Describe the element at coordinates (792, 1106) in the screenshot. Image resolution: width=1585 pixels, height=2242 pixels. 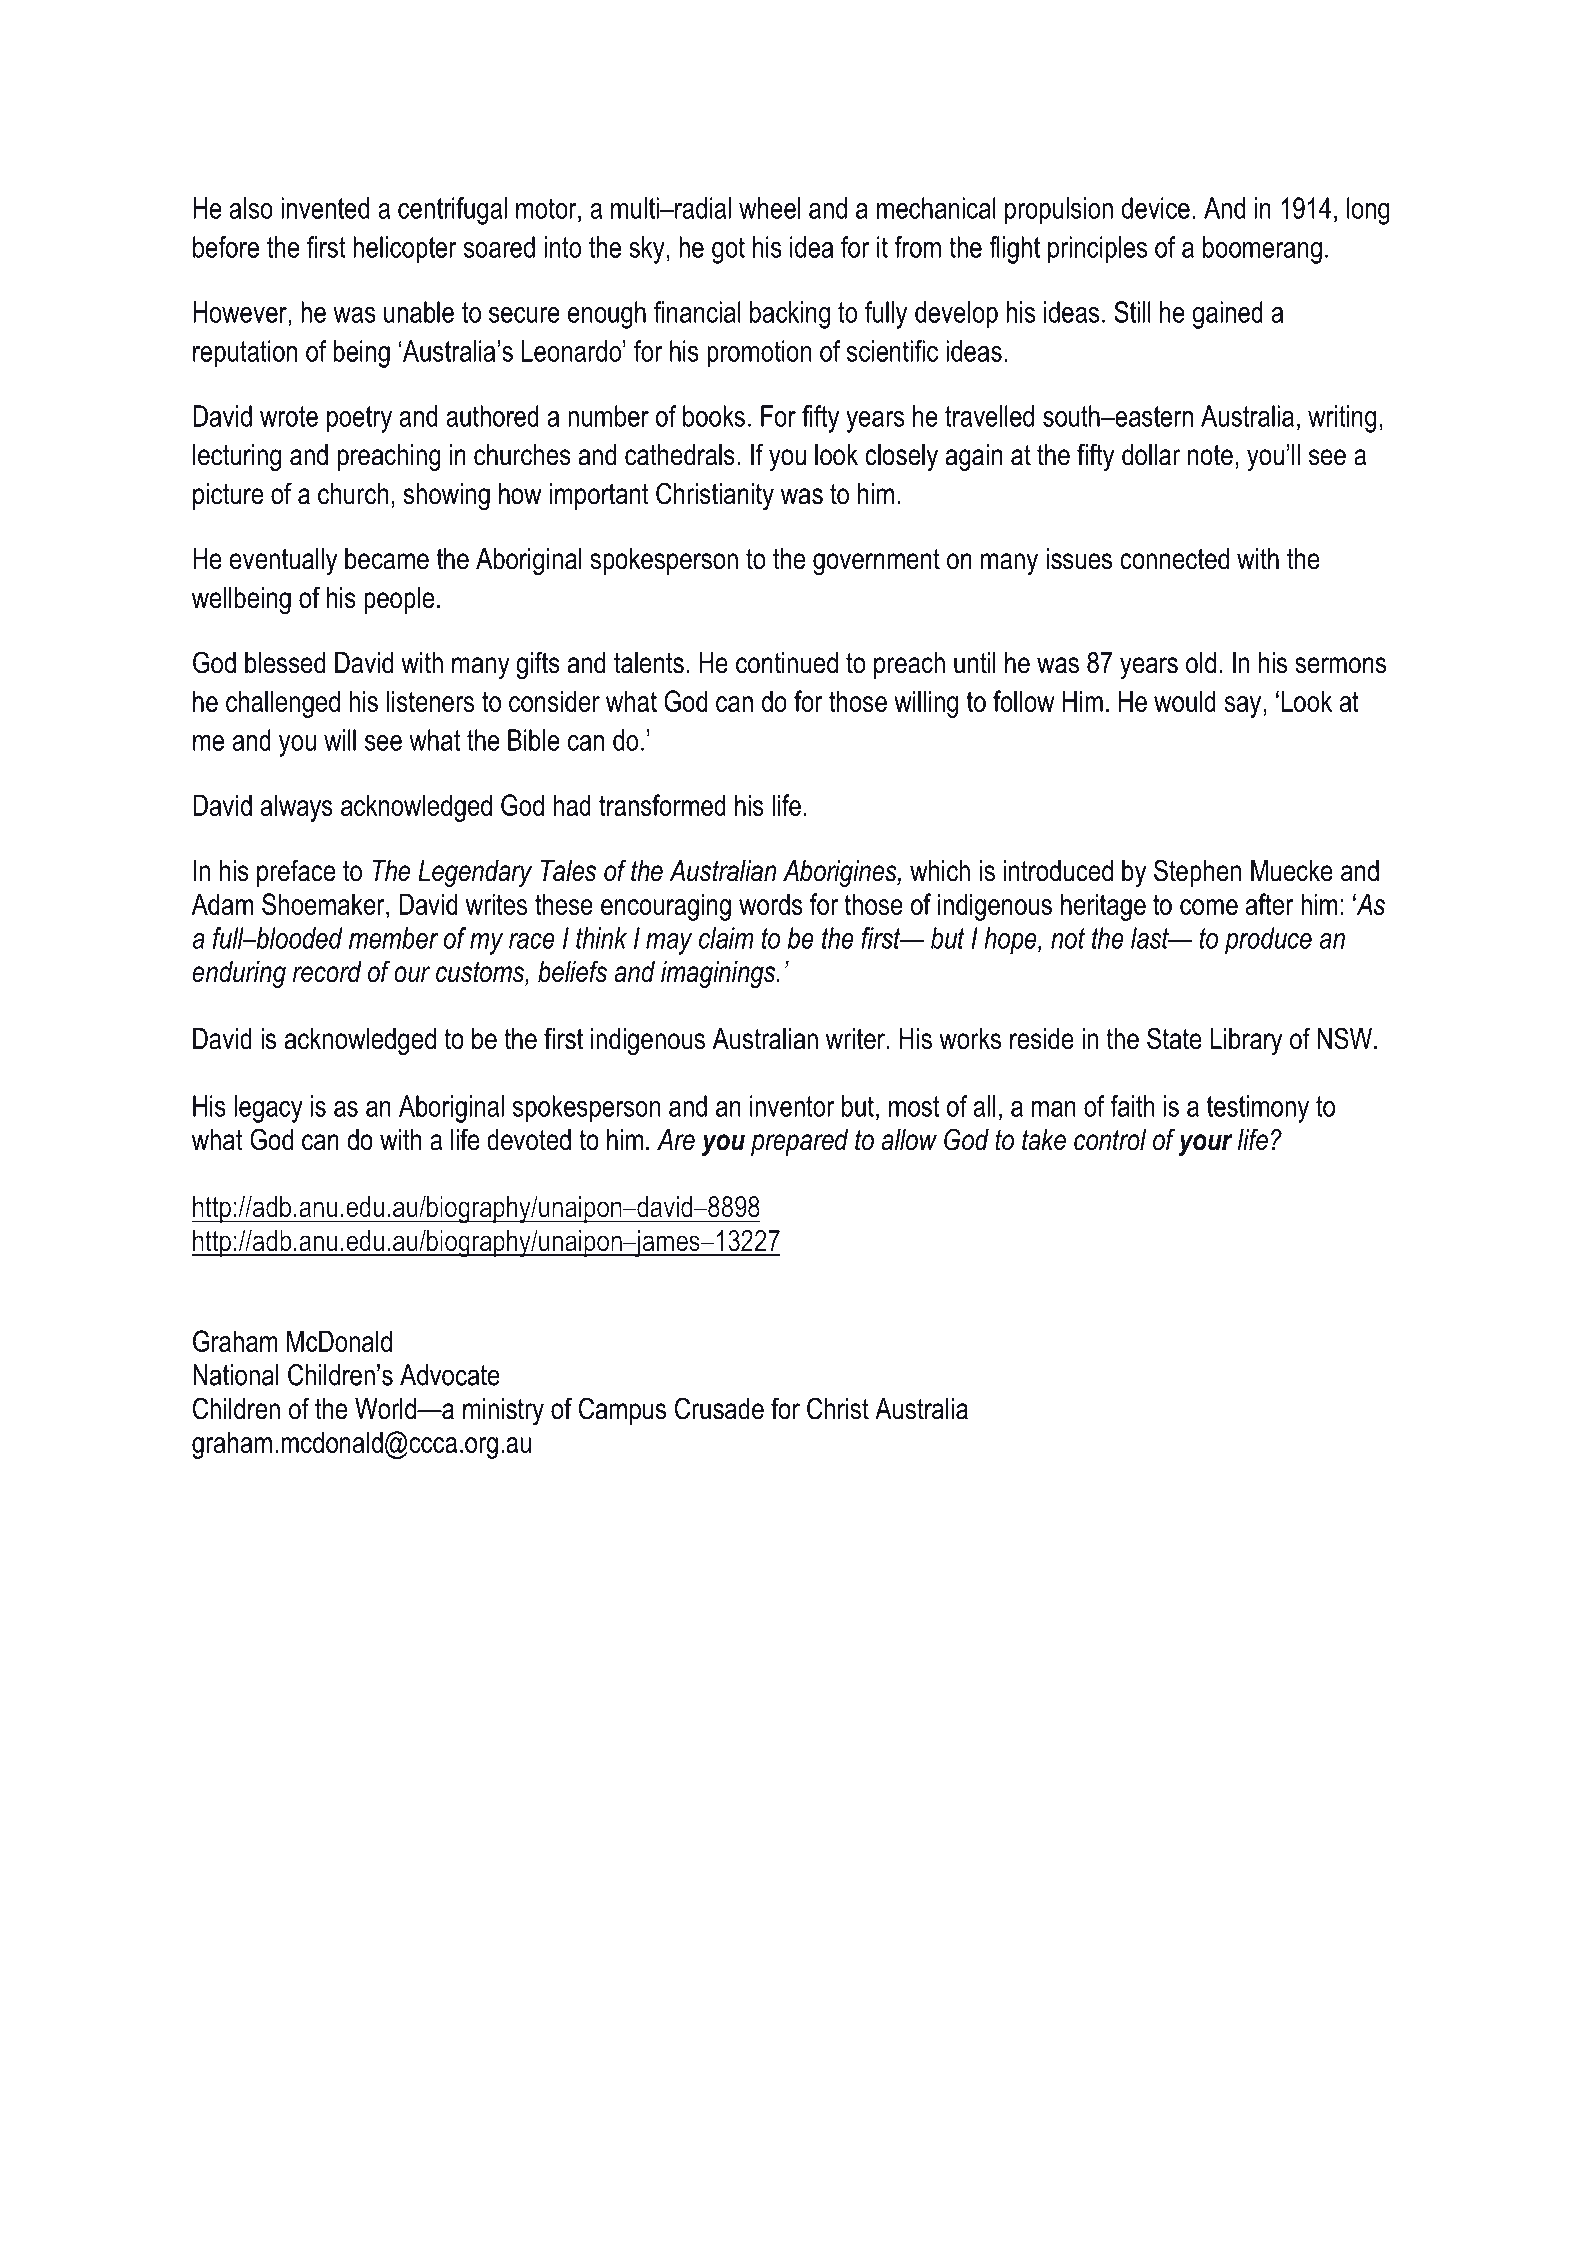
I see `inventor` at that location.
